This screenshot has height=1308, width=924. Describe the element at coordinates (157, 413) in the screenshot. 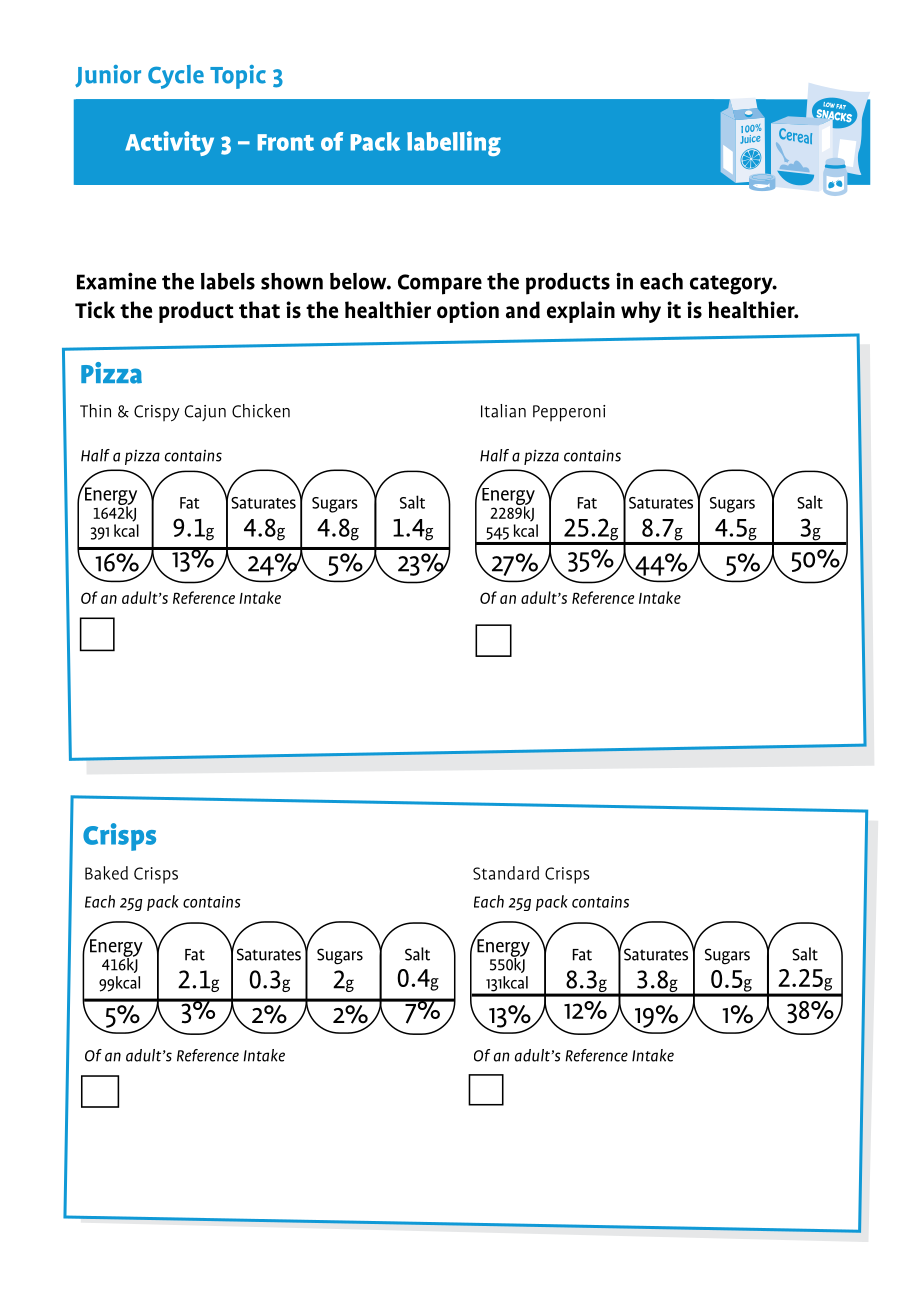

I see `Crispy` at that location.
